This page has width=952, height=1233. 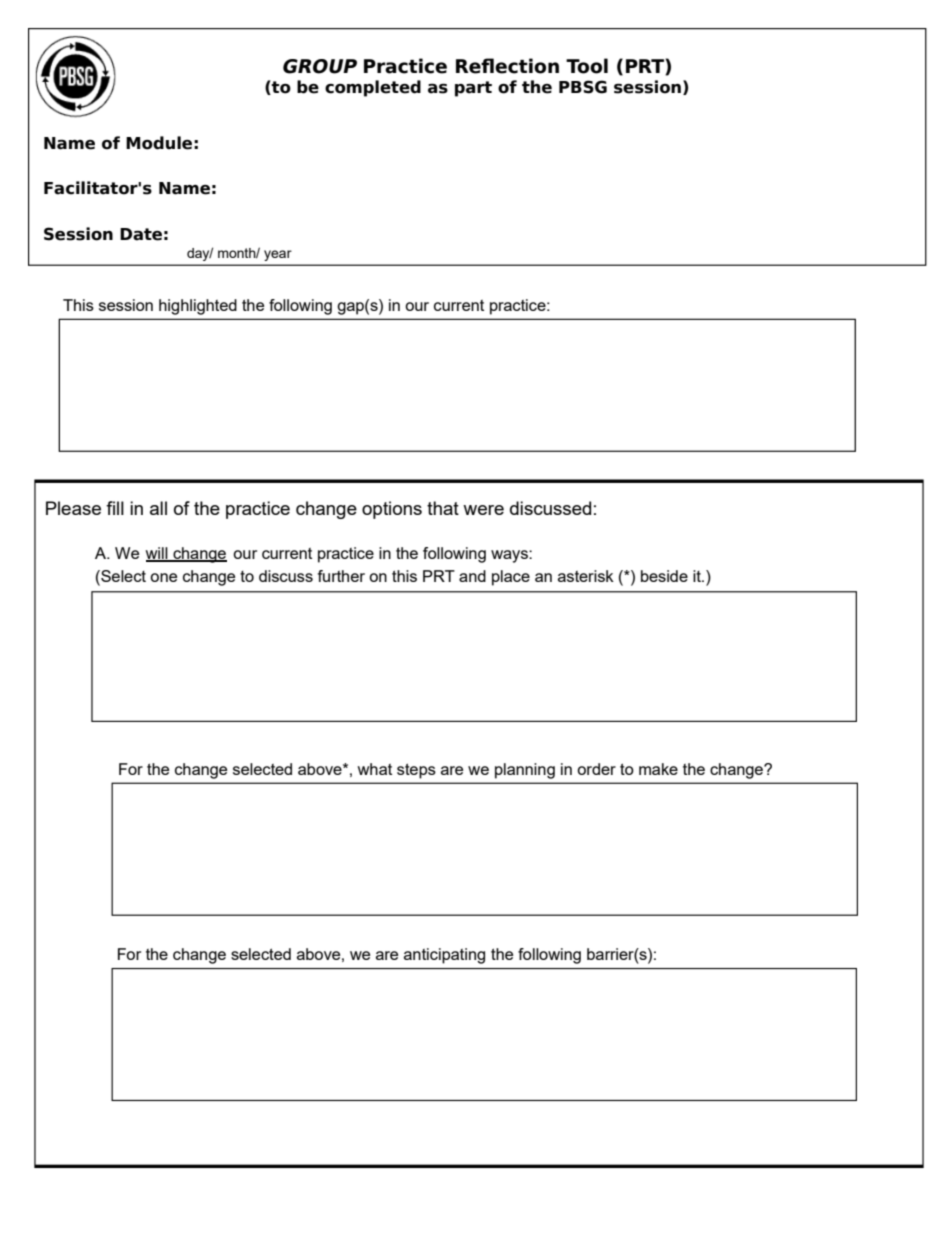 I want to click on part, so click(x=473, y=89).
